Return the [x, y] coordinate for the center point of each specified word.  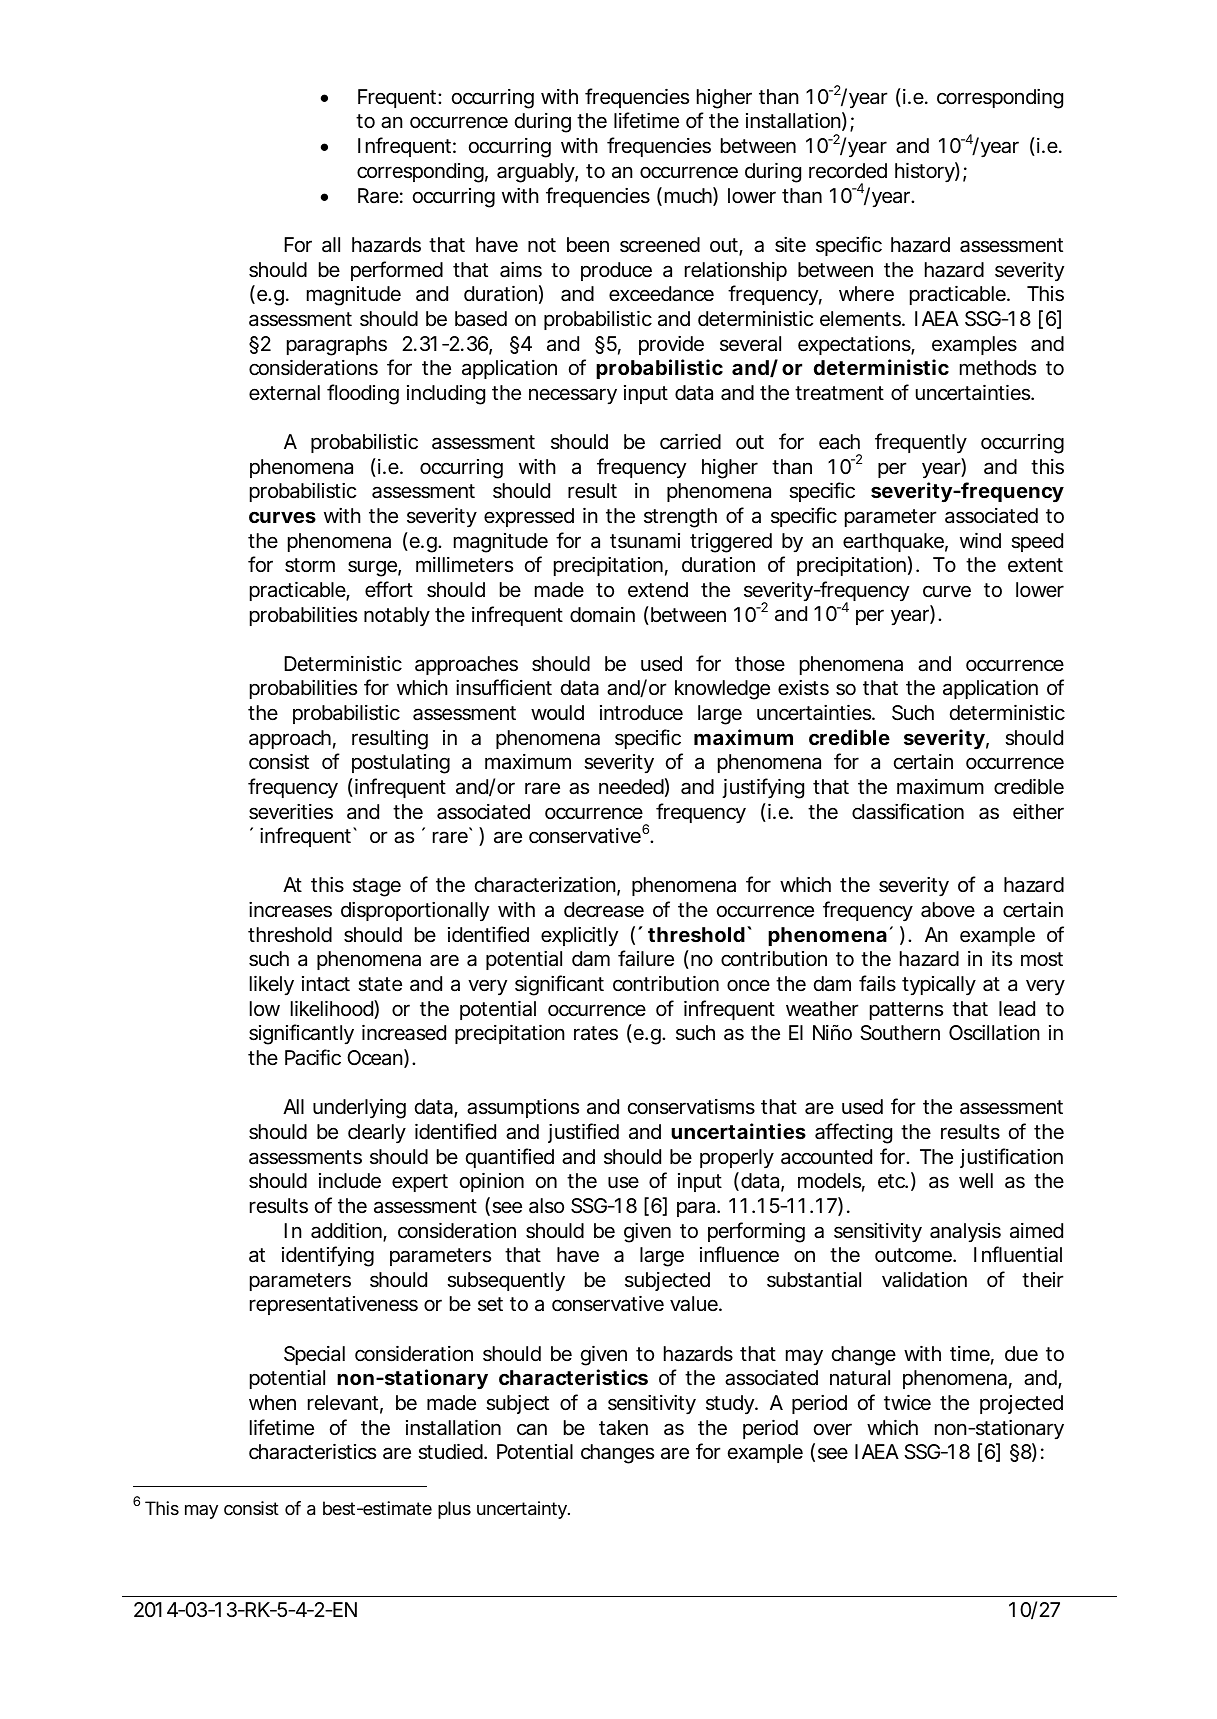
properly [737, 1158]
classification [908, 811]
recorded [848, 171]
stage [377, 887]
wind [980, 540]
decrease [604, 910]
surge [372, 568]
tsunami [645, 541]
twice [907, 1402]
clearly [377, 1133]
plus [454, 1510]
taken [623, 1428]
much [688, 195]
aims [521, 270]
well [976, 1180]
